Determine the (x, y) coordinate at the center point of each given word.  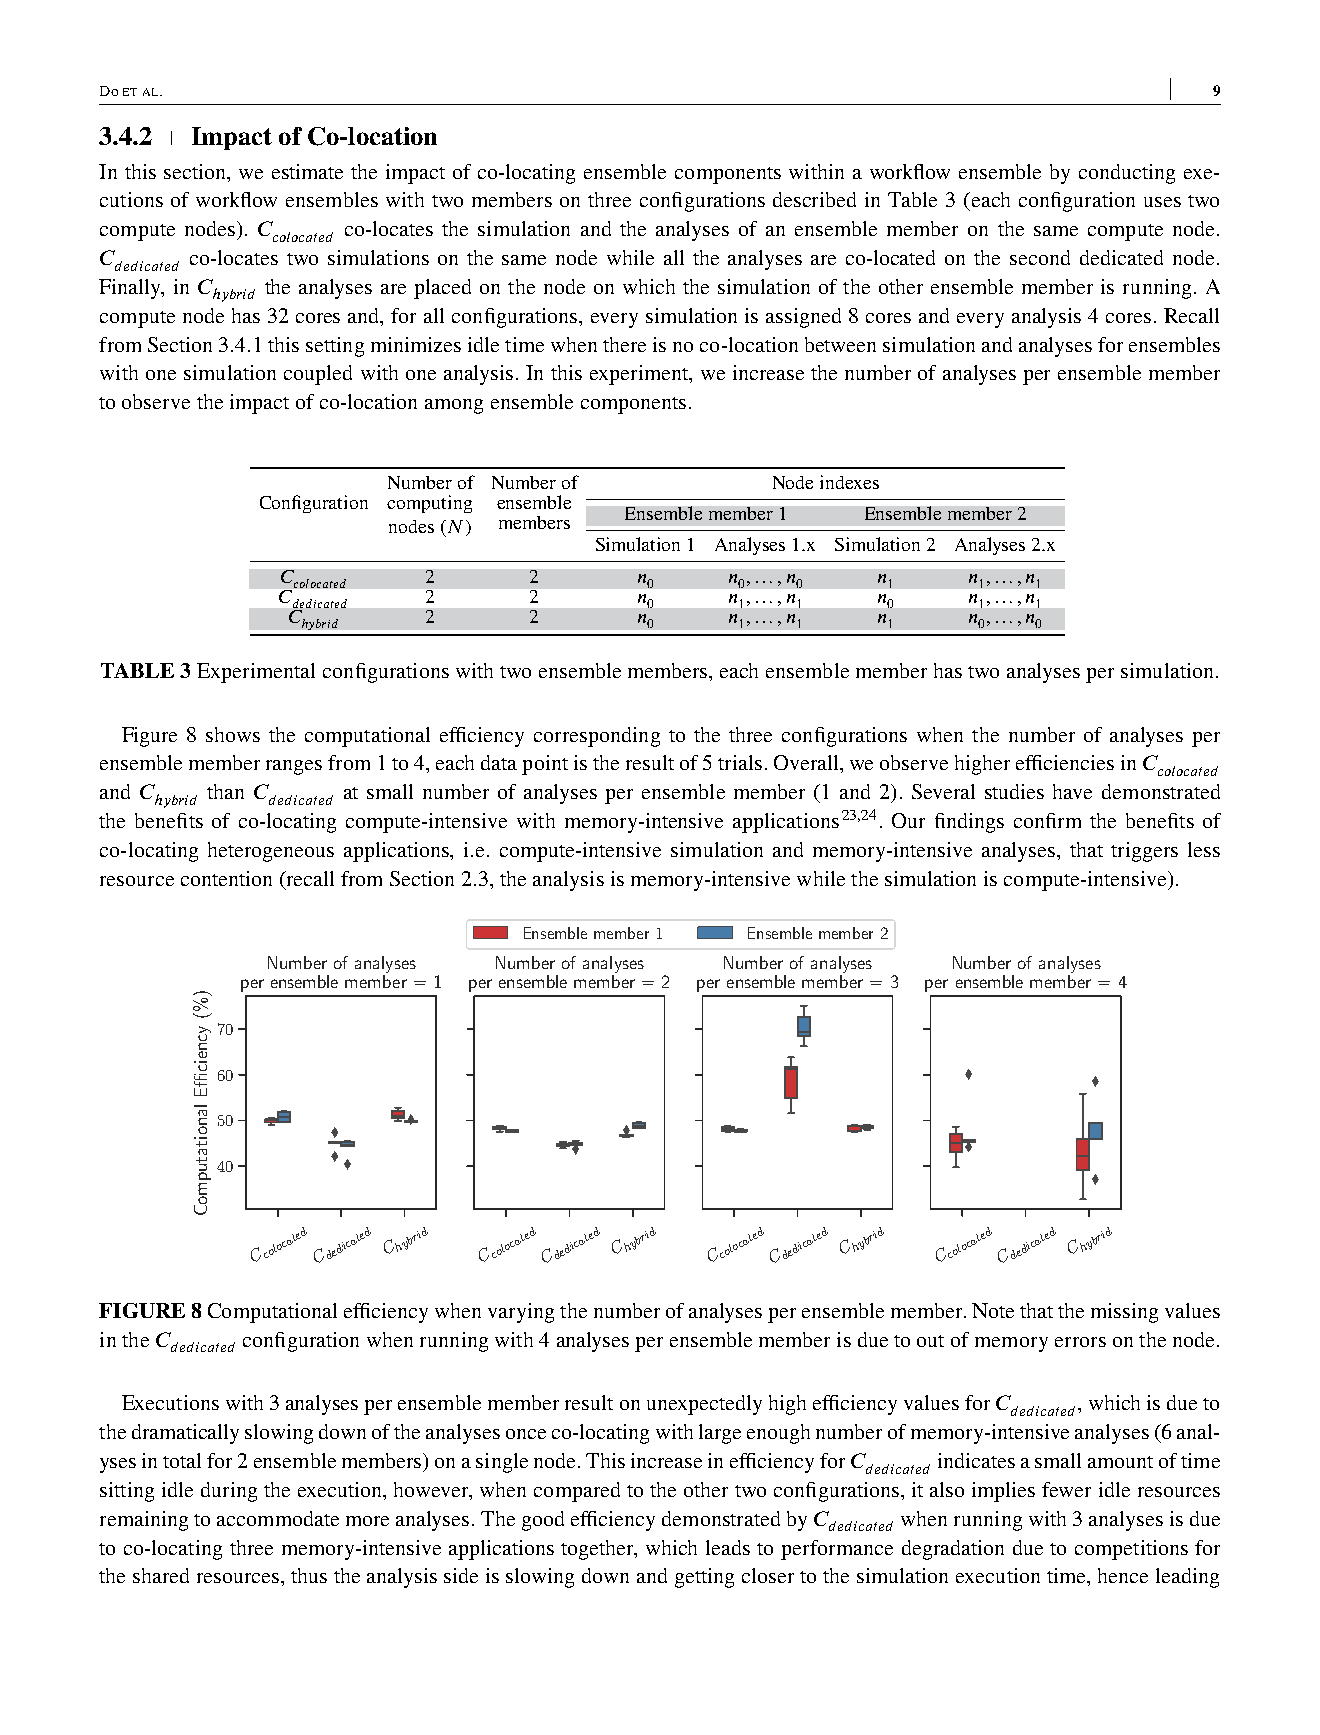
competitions (1131, 1550)
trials (740, 762)
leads (728, 1547)
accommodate (278, 1518)
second (1040, 257)
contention (226, 878)
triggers (1144, 852)
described (814, 199)
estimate (307, 171)
